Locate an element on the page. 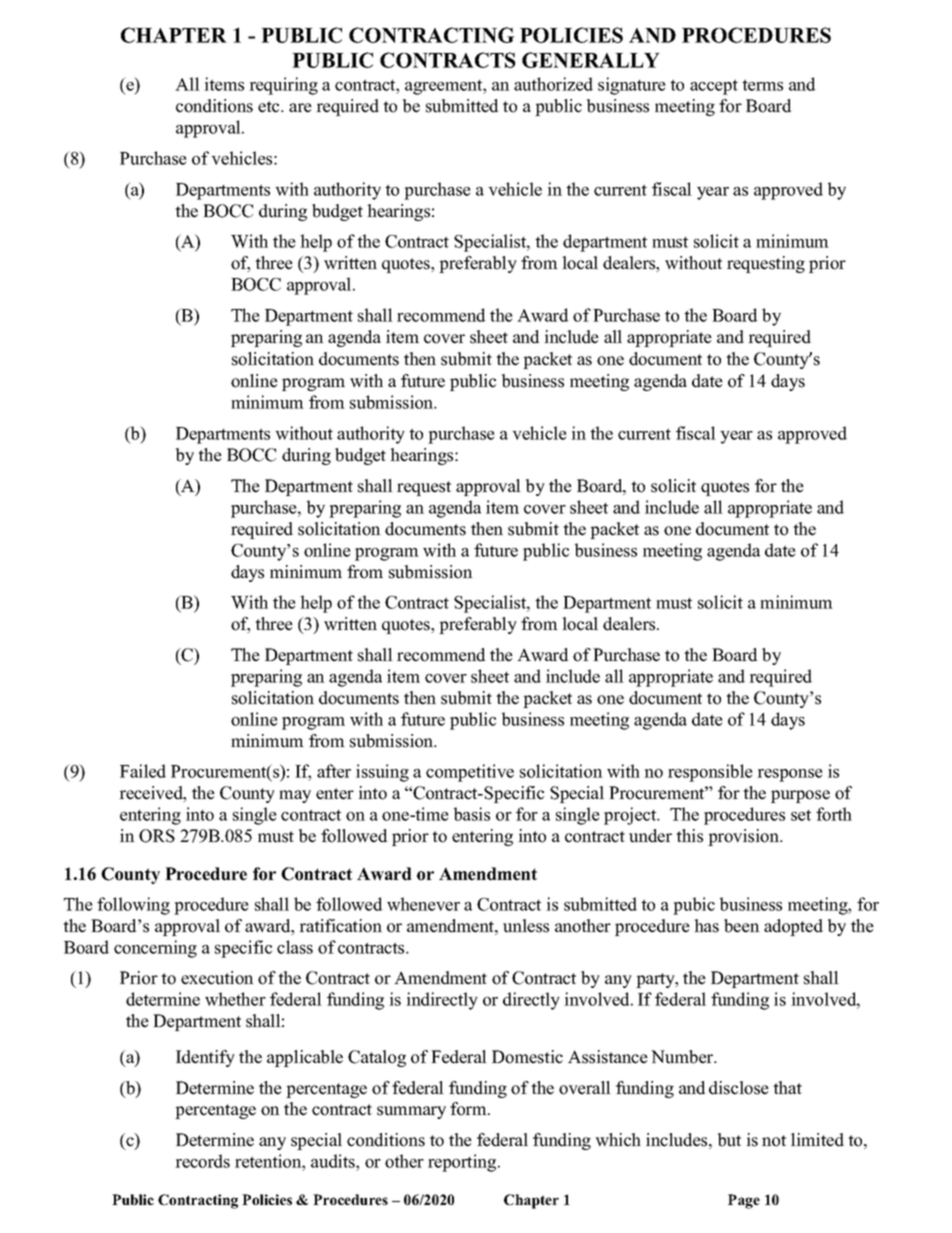 The width and height of the document is (952, 1233). provision is located at coordinates (745, 837).
